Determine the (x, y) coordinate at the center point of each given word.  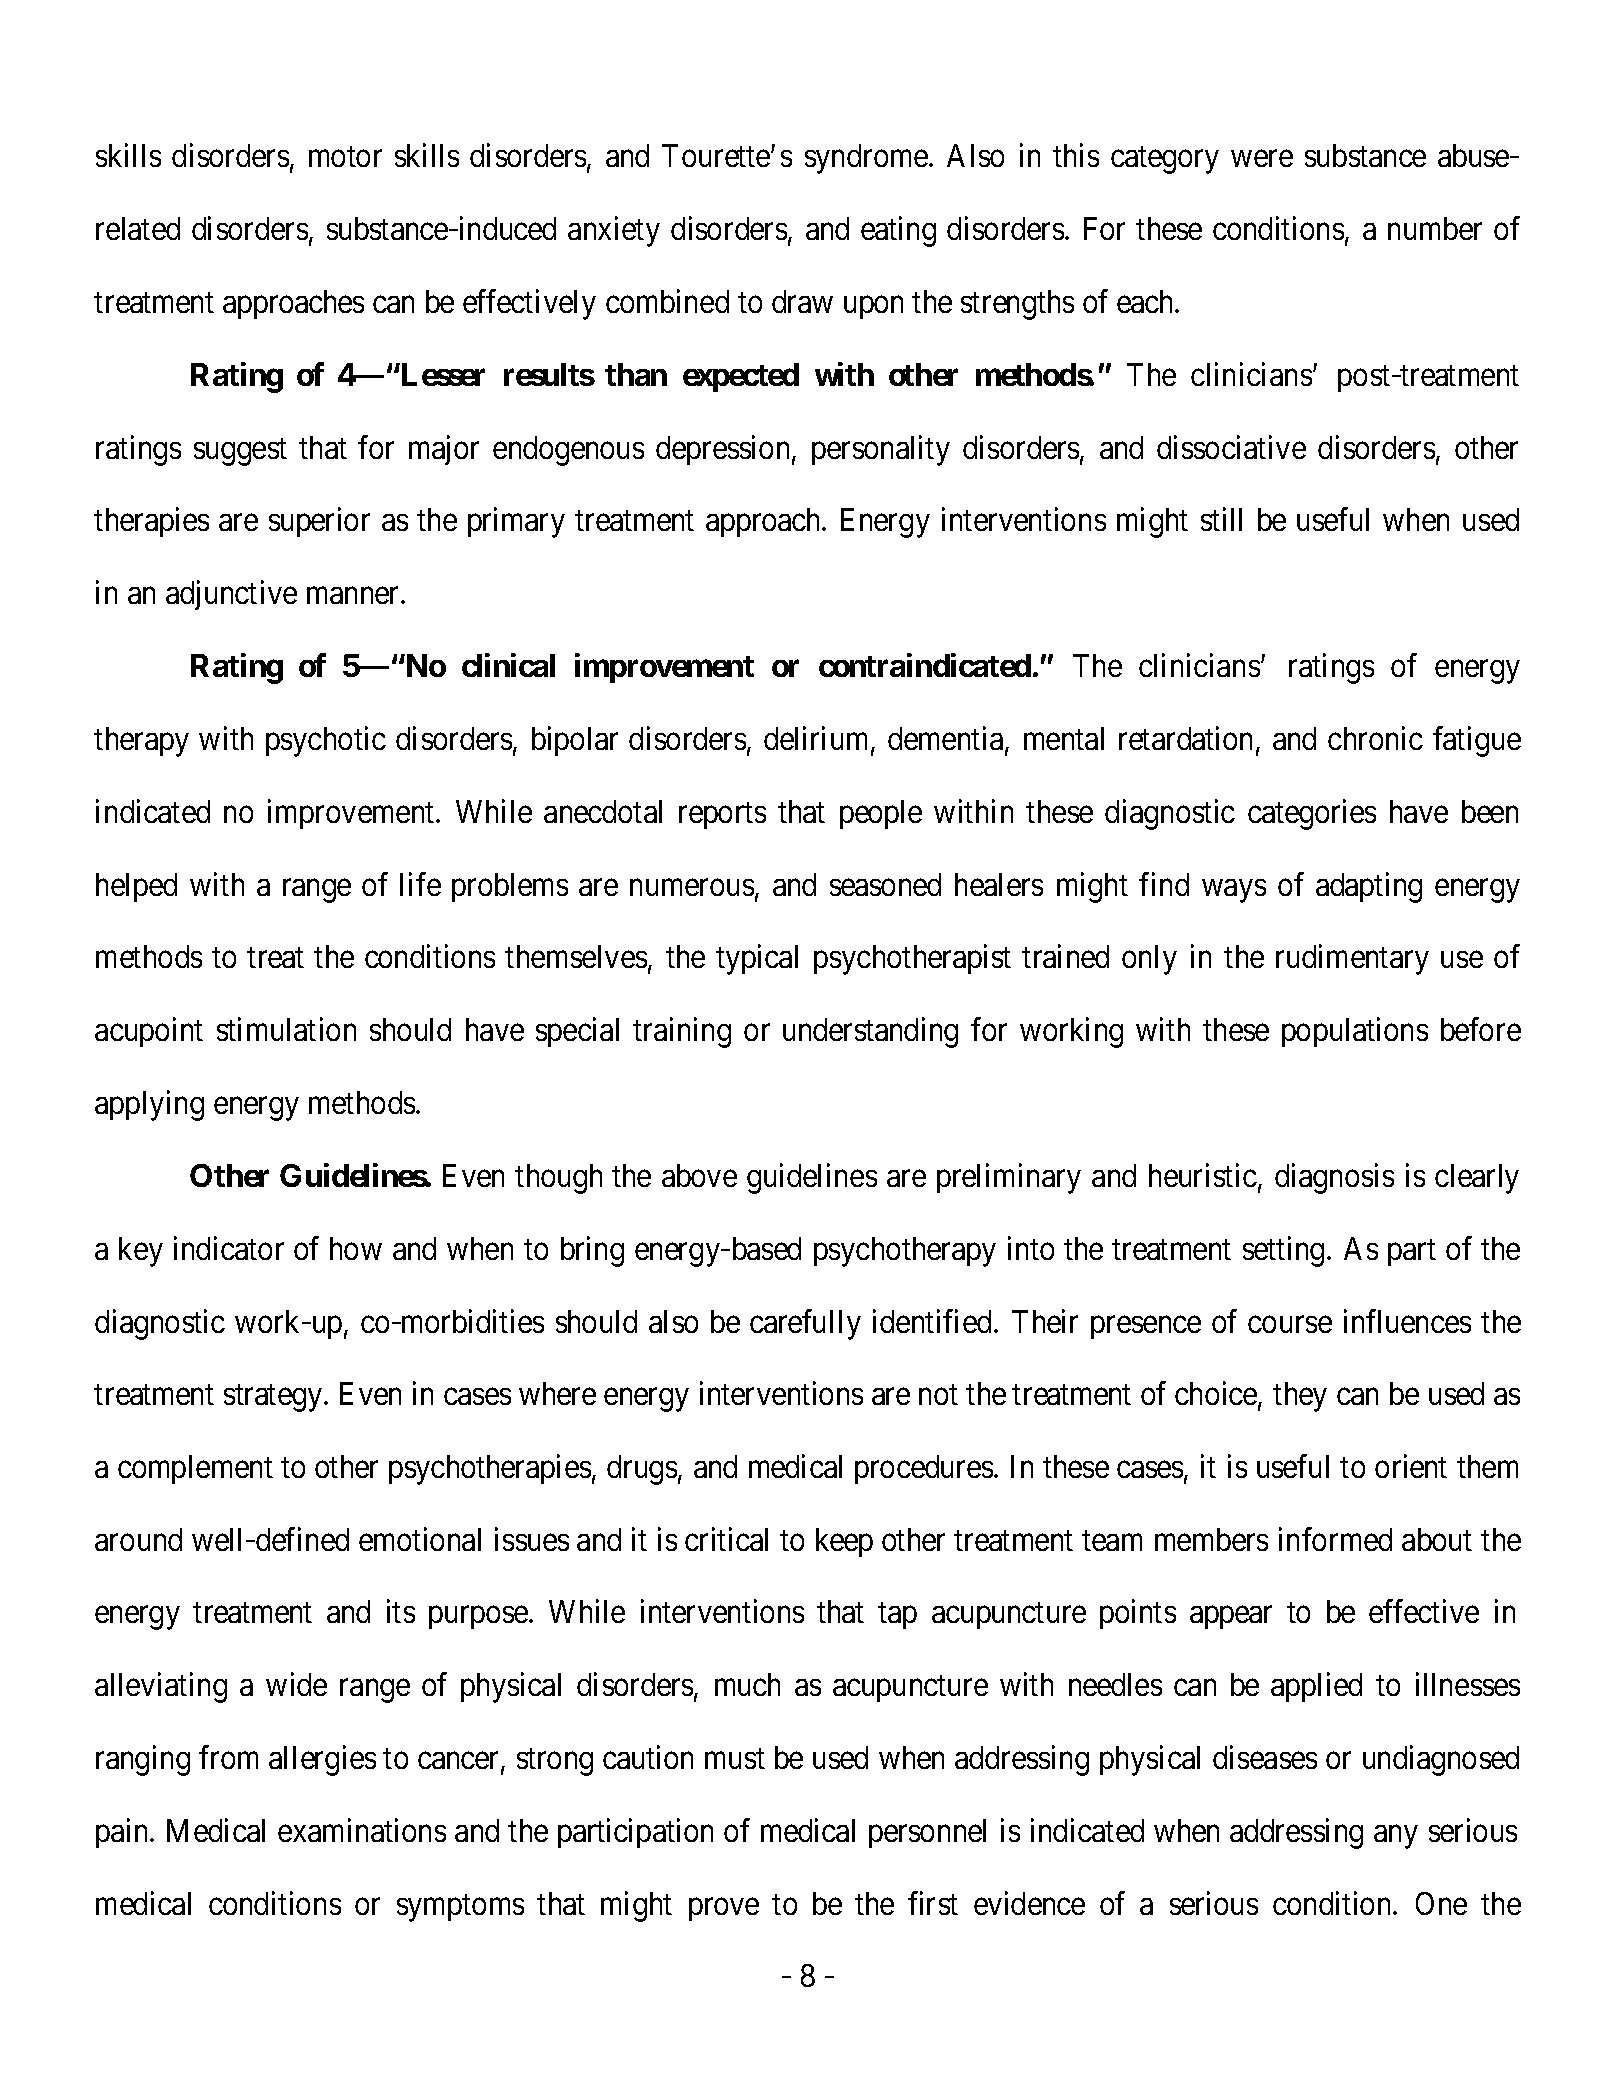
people (881, 814)
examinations (362, 1830)
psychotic (326, 741)
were (1262, 159)
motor (345, 157)
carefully (805, 1324)
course (1290, 1324)
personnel (927, 1833)
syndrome (866, 159)
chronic (1375, 738)
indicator (229, 1248)
